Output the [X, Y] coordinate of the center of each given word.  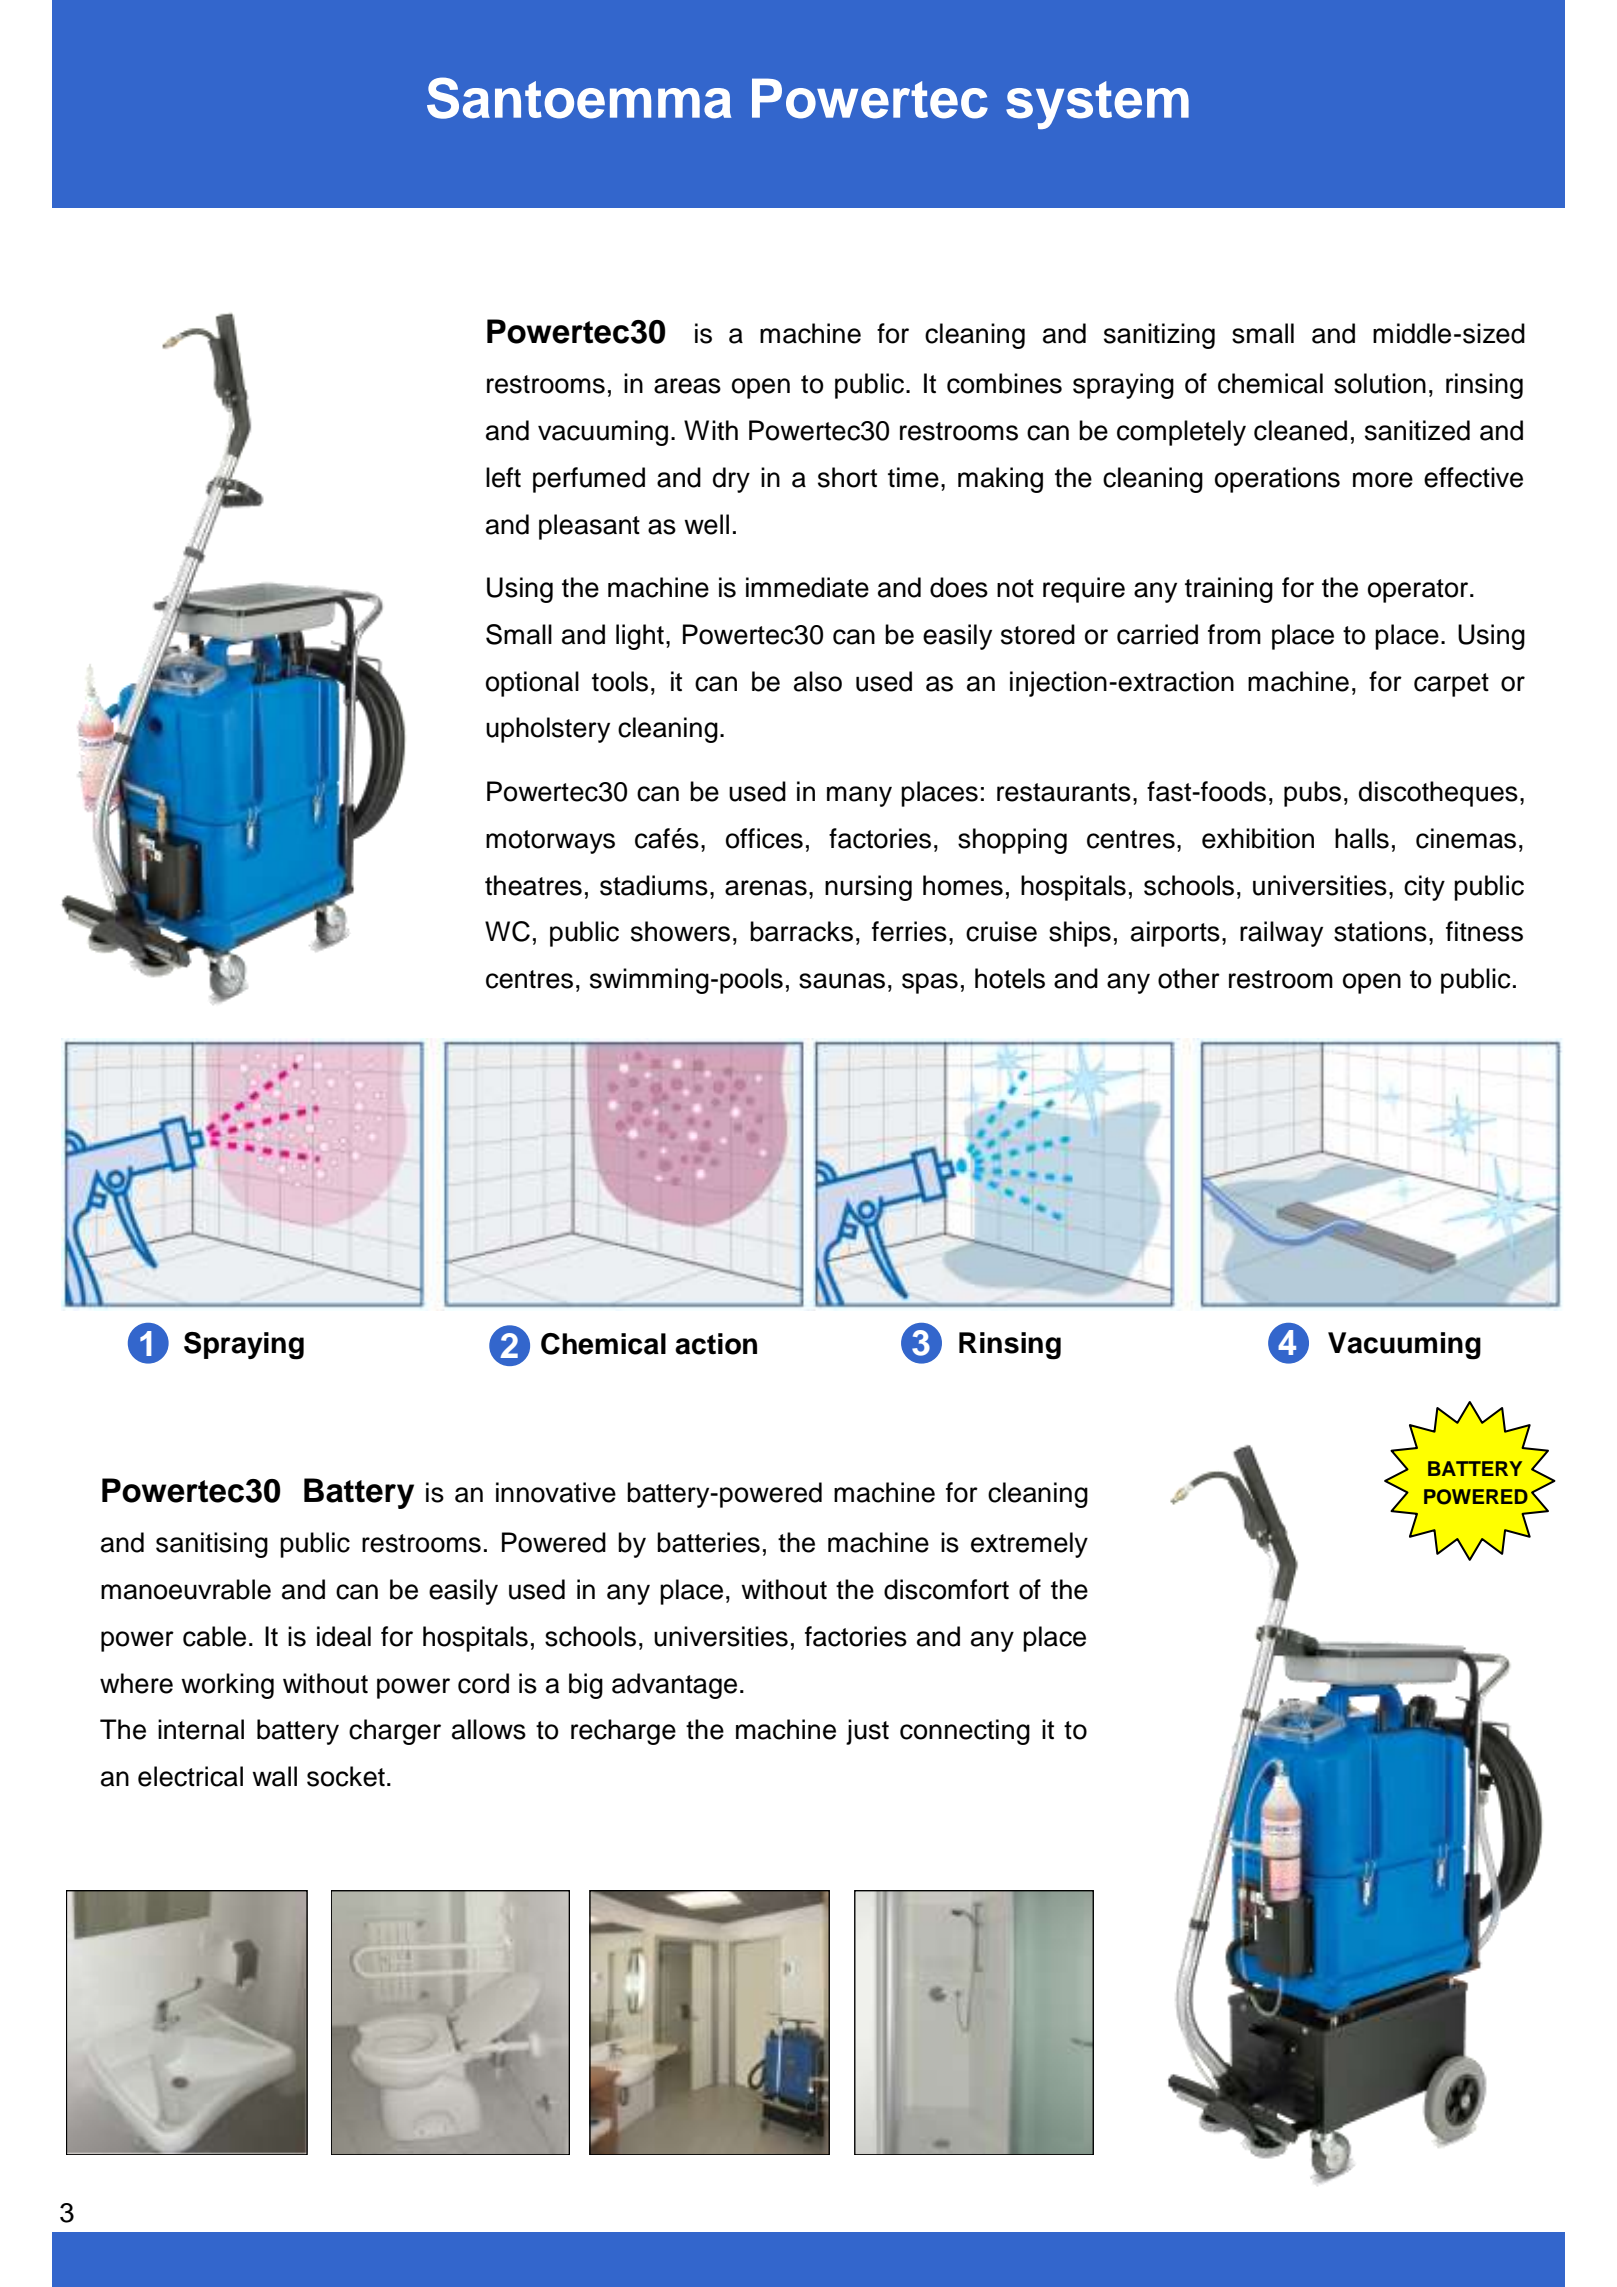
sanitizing [1159, 336]
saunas [842, 981]
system [1097, 105]
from [1234, 634]
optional [532, 684]
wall [274, 1776]
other [1189, 978]
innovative [556, 1492]
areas [687, 386]
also [818, 681]
